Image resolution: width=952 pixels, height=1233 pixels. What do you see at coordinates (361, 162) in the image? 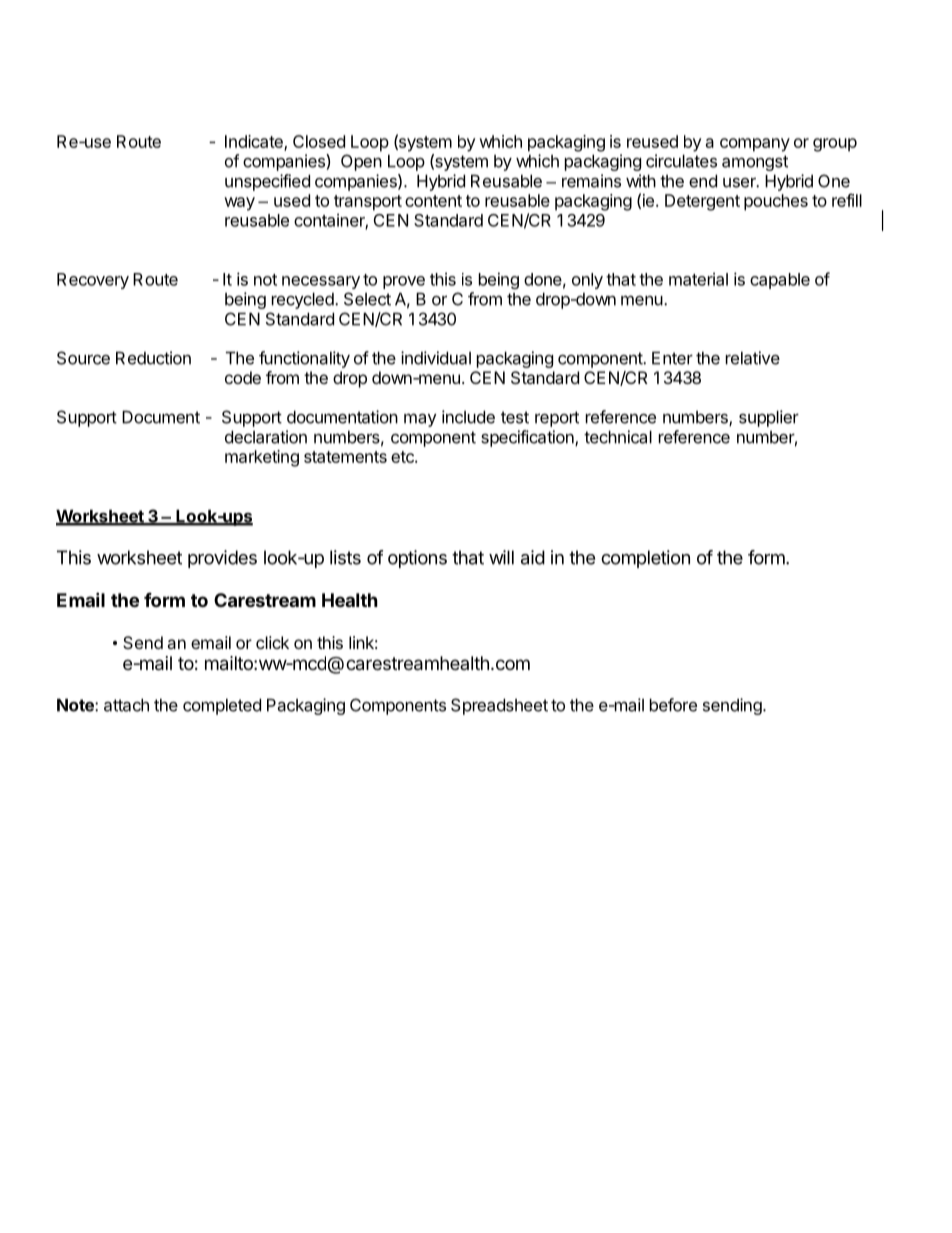
I see `Open` at bounding box center [361, 162].
